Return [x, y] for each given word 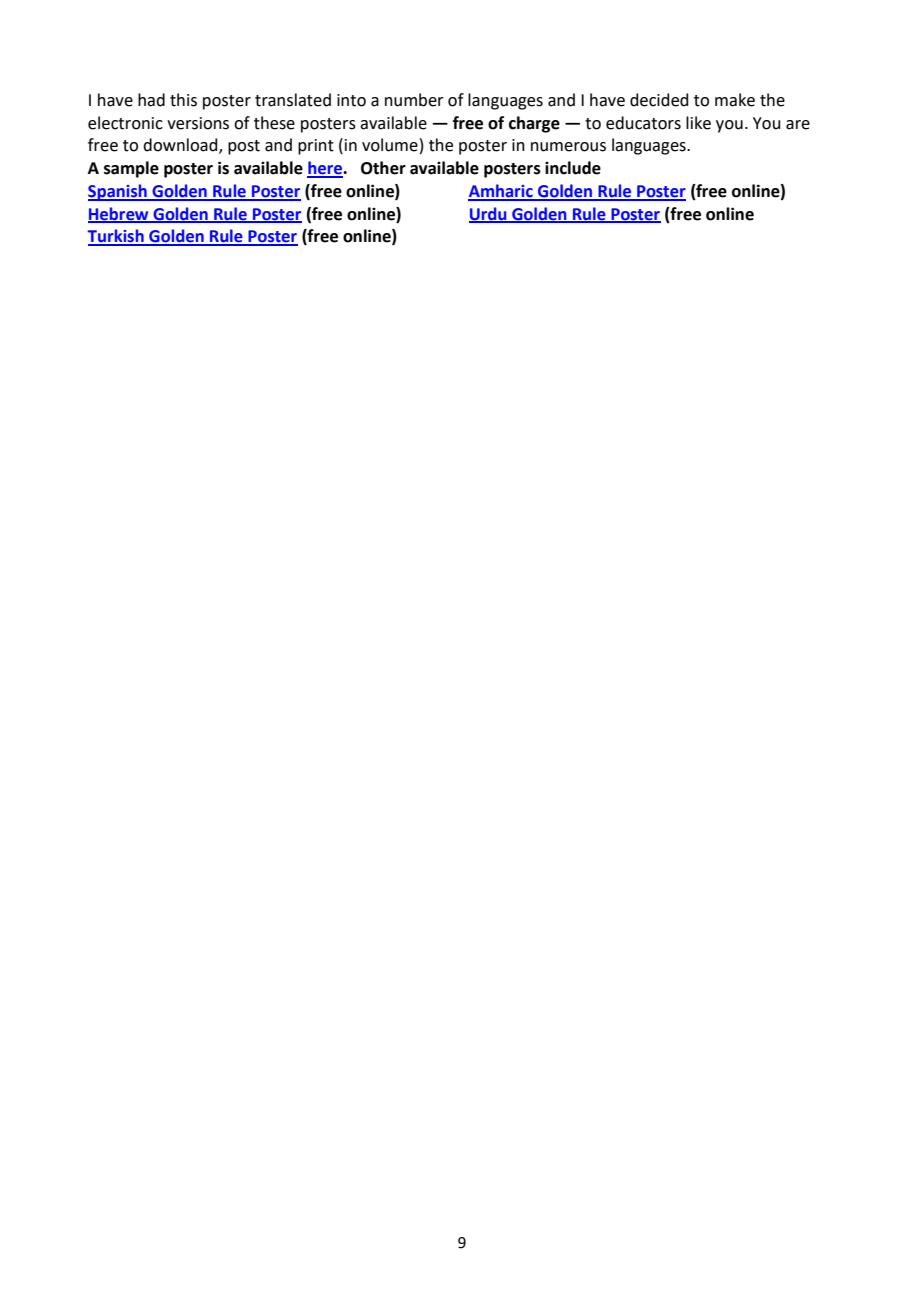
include [573, 168]
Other [383, 168]
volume [390, 145]
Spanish [118, 192]
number [414, 100]
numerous [568, 147]
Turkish [116, 237]
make [735, 100]
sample [131, 169]
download [181, 146]
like [698, 123]
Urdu [489, 214]
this [183, 100]
